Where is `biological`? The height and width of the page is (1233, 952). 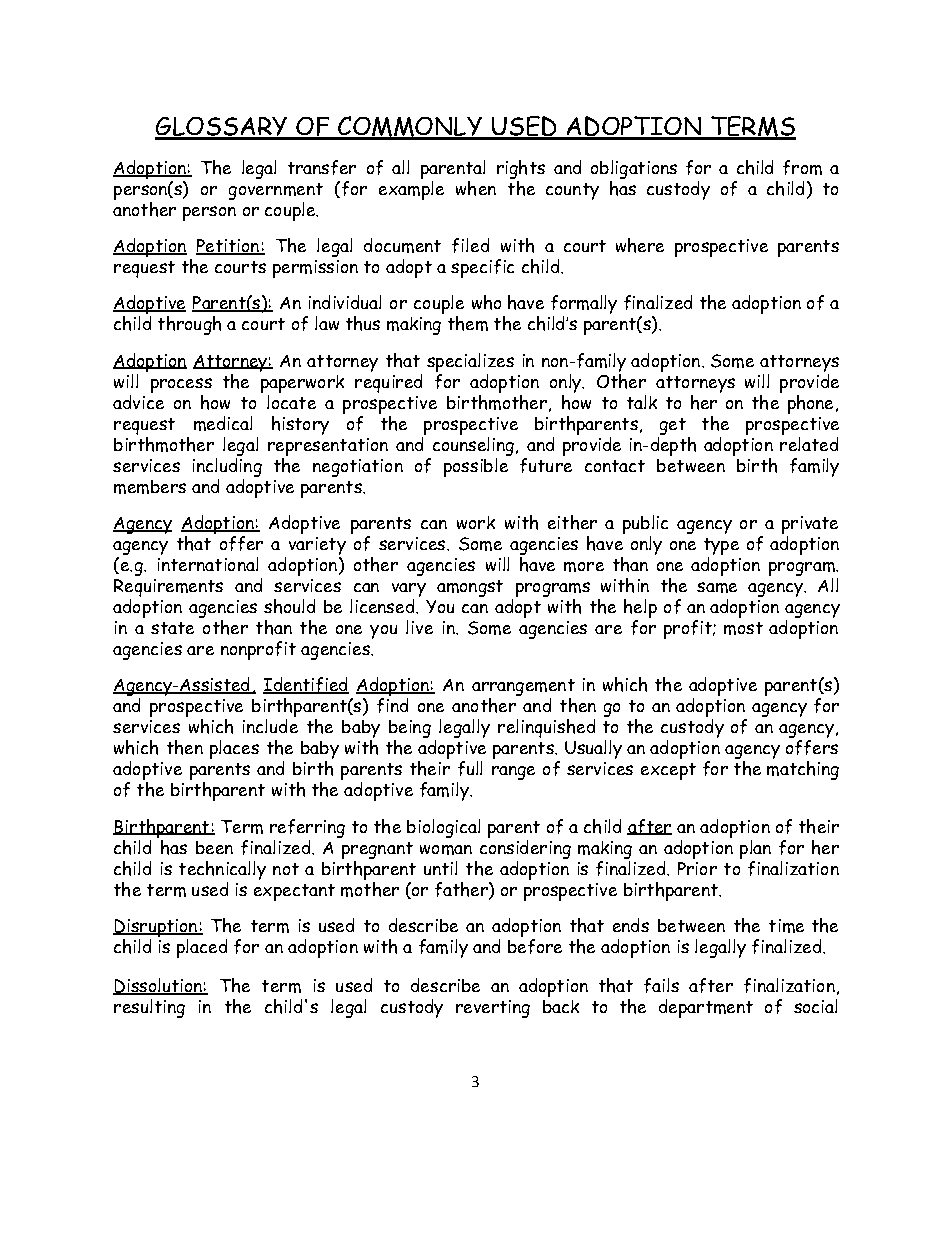 biological is located at coordinates (443, 828).
